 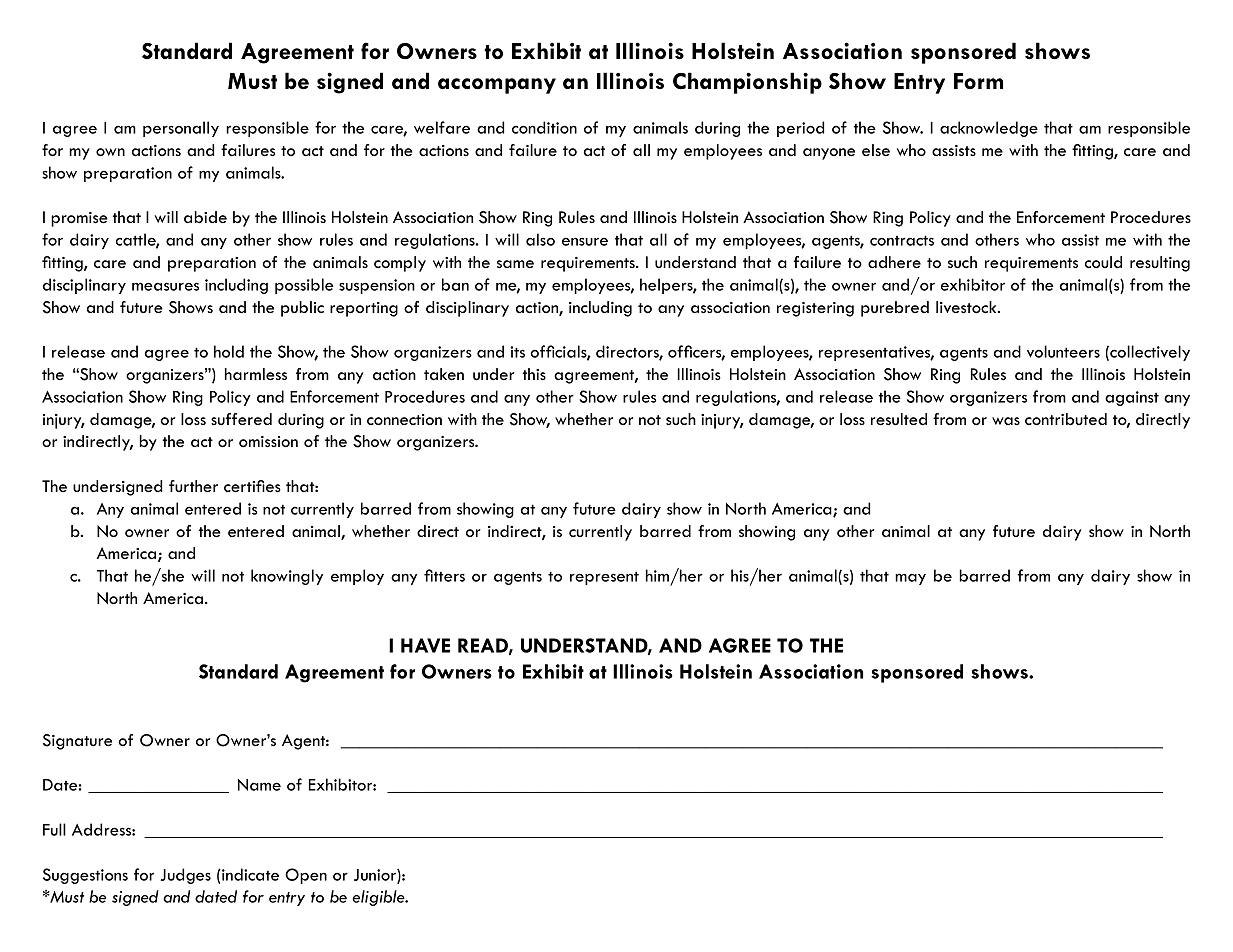 I want to click on condition, so click(x=544, y=127).
